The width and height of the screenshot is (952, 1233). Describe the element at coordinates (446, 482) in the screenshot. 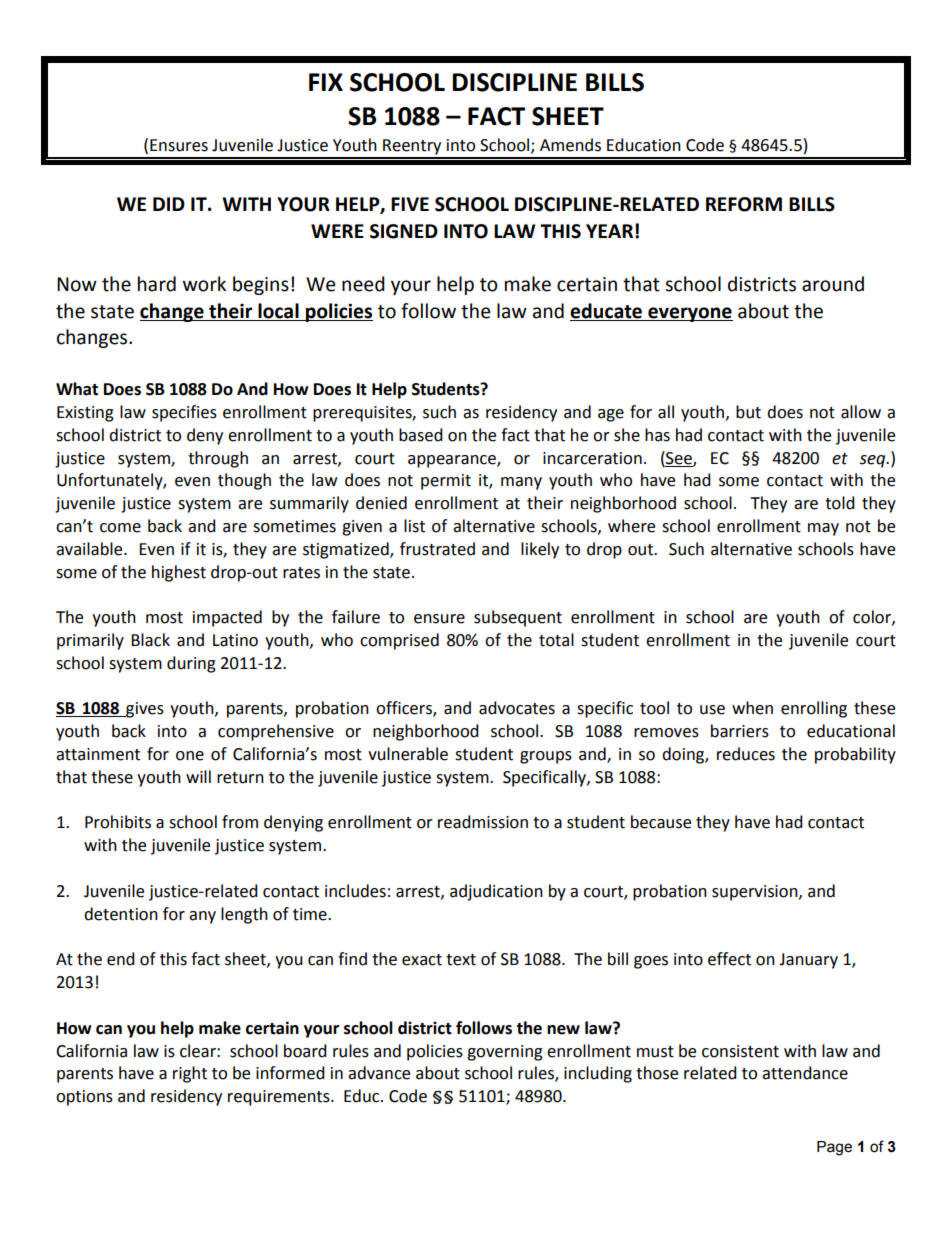

I see `permit` at that location.
